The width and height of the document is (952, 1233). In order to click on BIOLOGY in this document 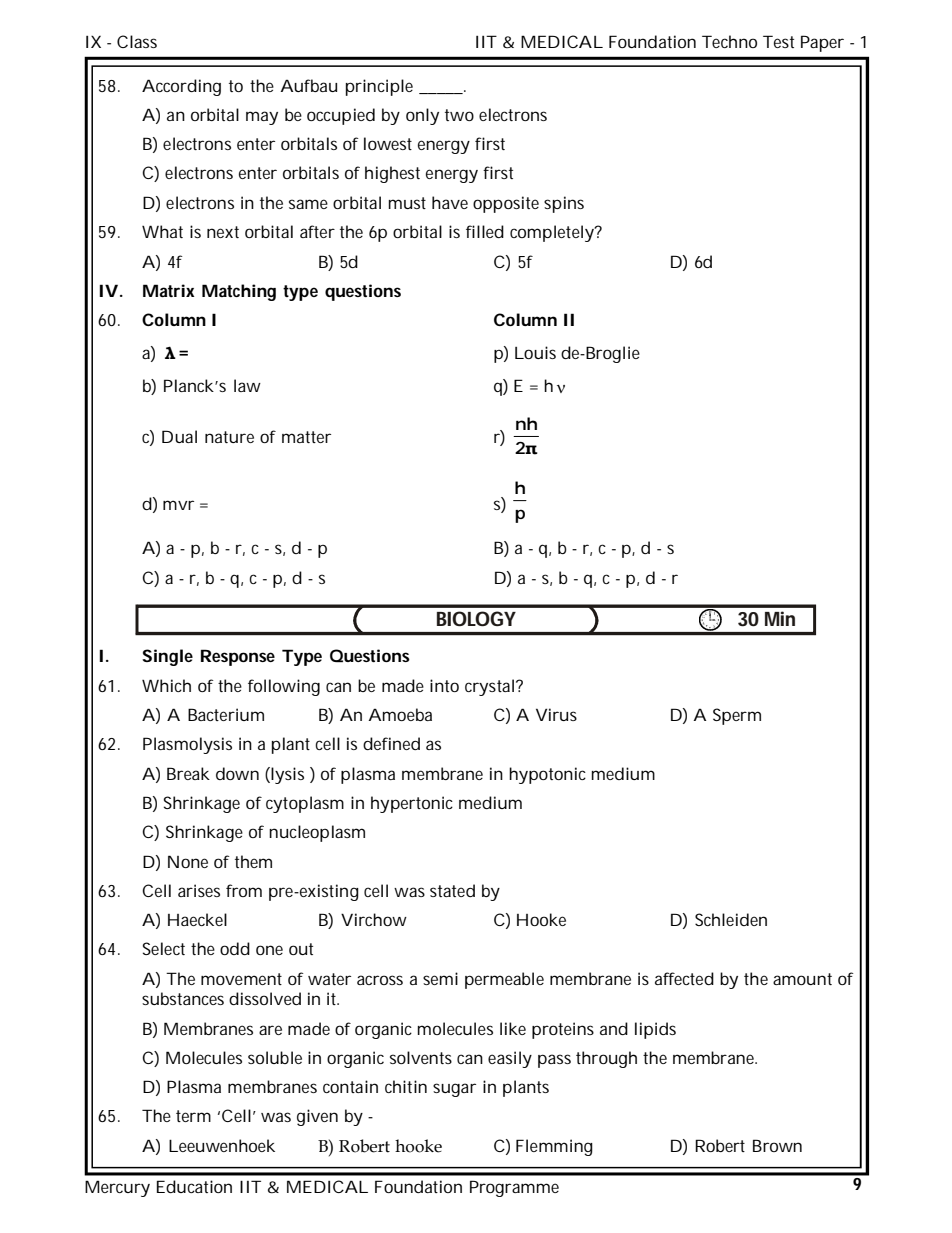, I will do `click(476, 618)`.
